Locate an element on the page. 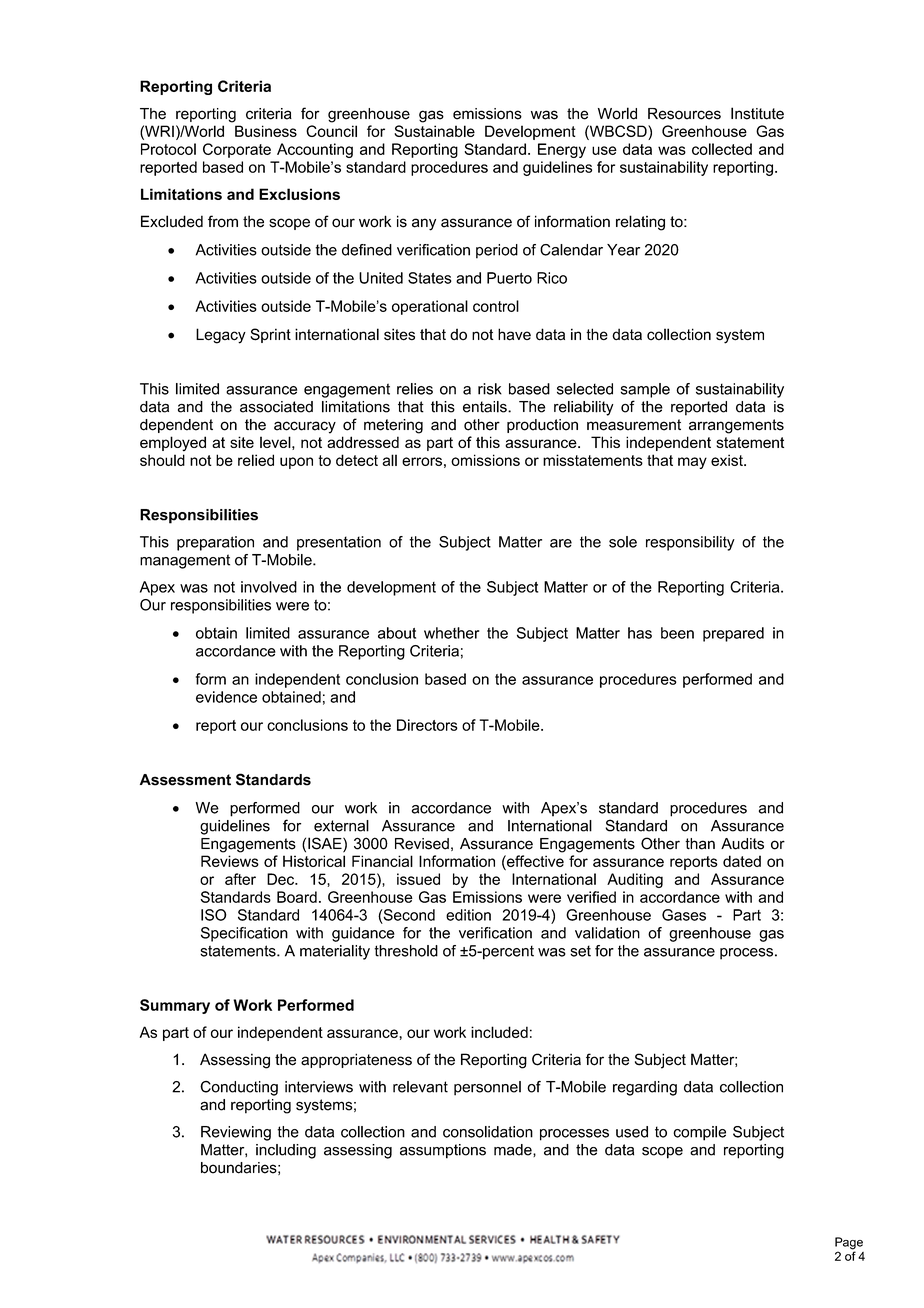 Image resolution: width=924 pixels, height=1308 pixels. effective is located at coordinates (534, 861).
